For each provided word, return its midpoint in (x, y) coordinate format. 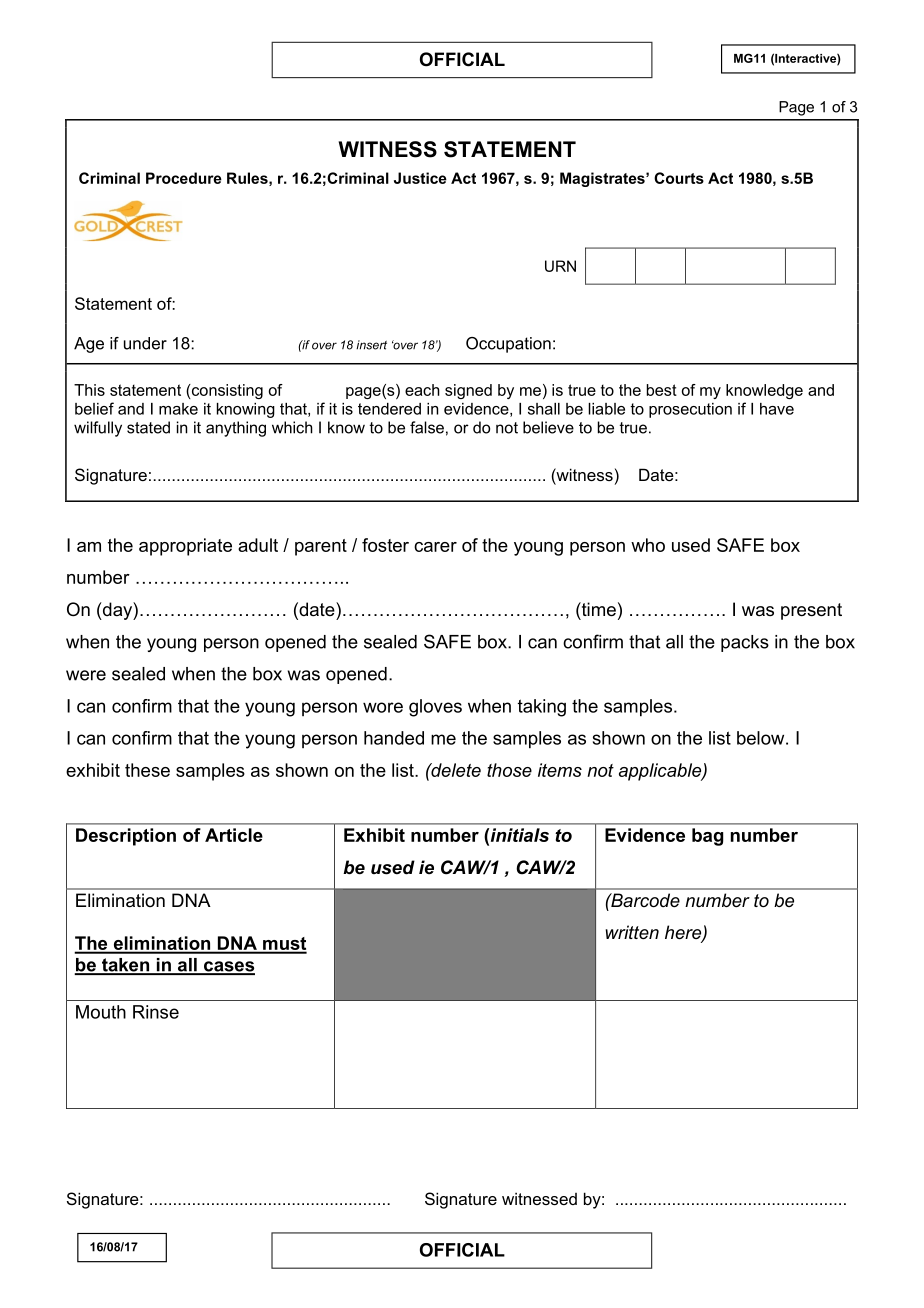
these (147, 770)
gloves (435, 708)
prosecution (690, 410)
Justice (420, 178)
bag (707, 837)
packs (745, 643)
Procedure (184, 178)
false (427, 427)
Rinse (156, 1012)
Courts (679, 178)
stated (148, 427)
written (632, 932)
